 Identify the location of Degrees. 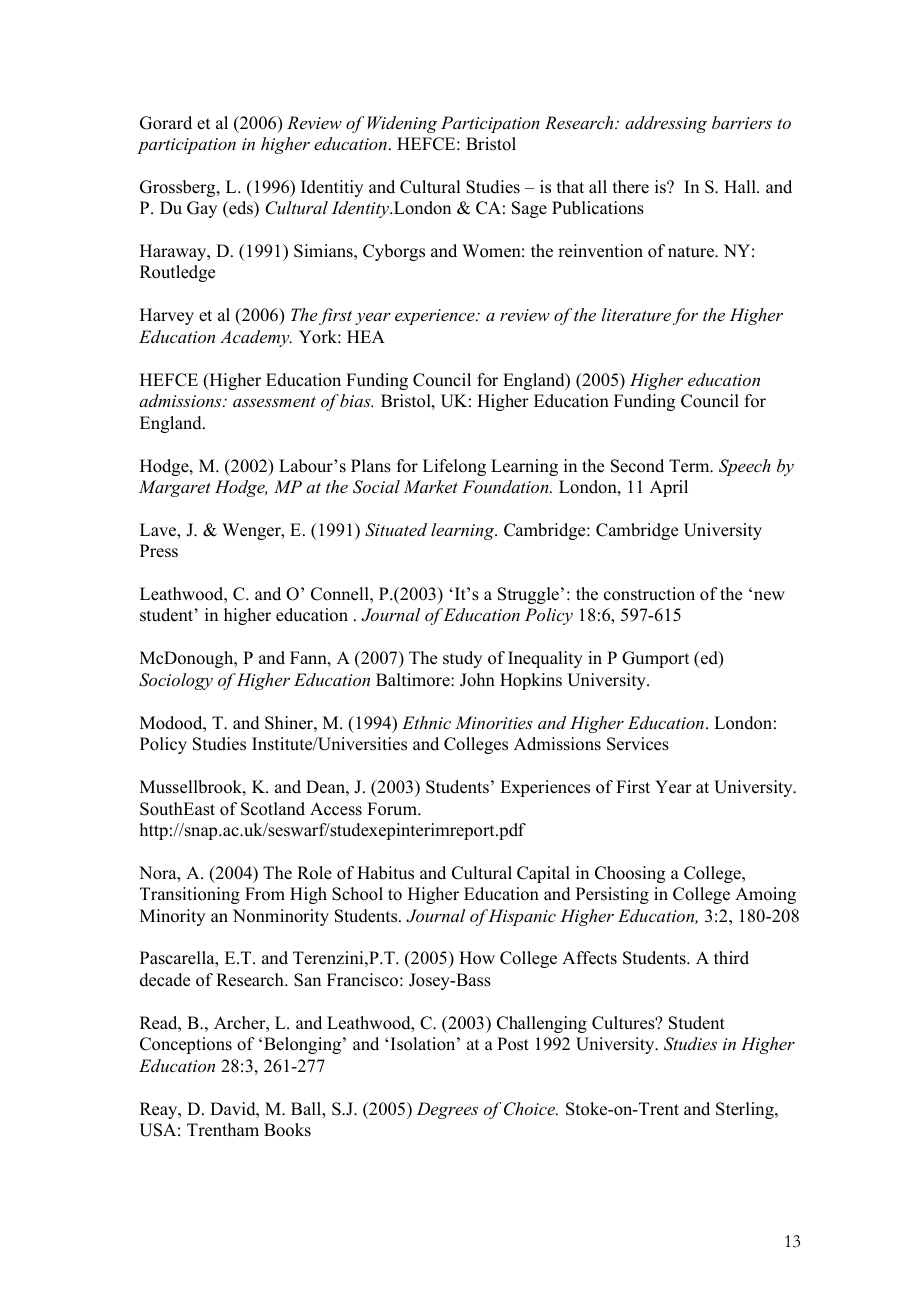
(447, 1110).
